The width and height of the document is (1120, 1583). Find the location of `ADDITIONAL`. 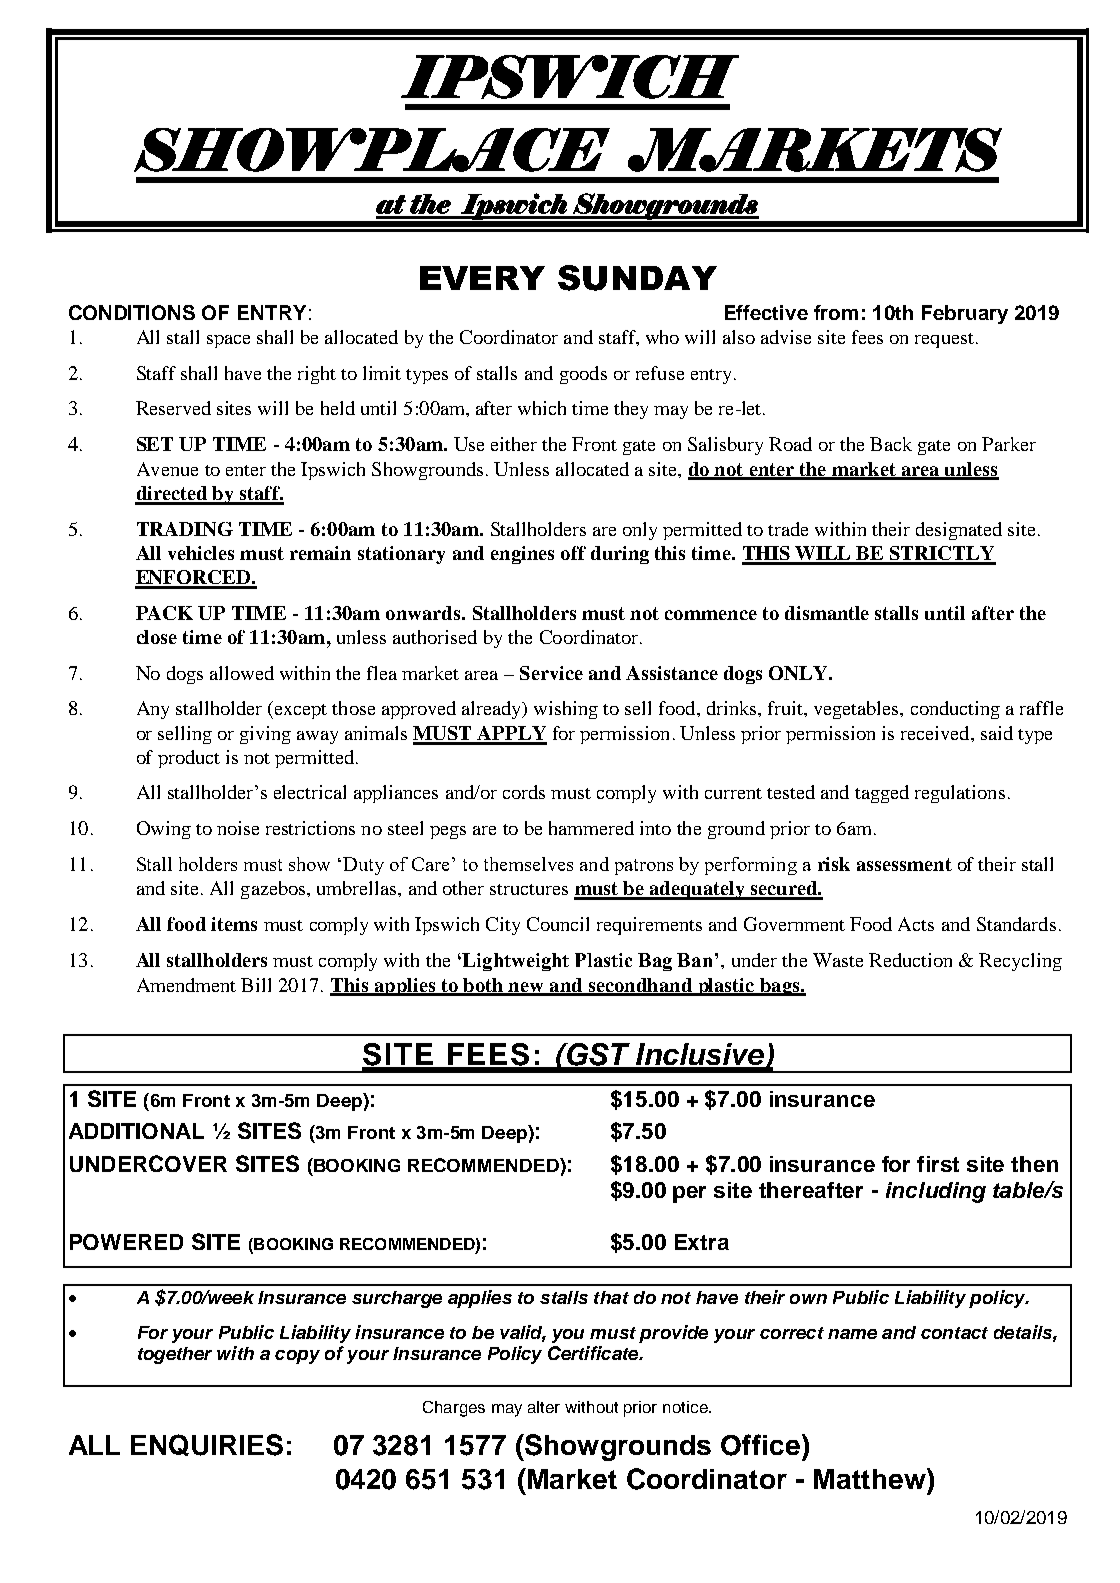

ADDITIONAL is located at coordinates (136, 1131).
